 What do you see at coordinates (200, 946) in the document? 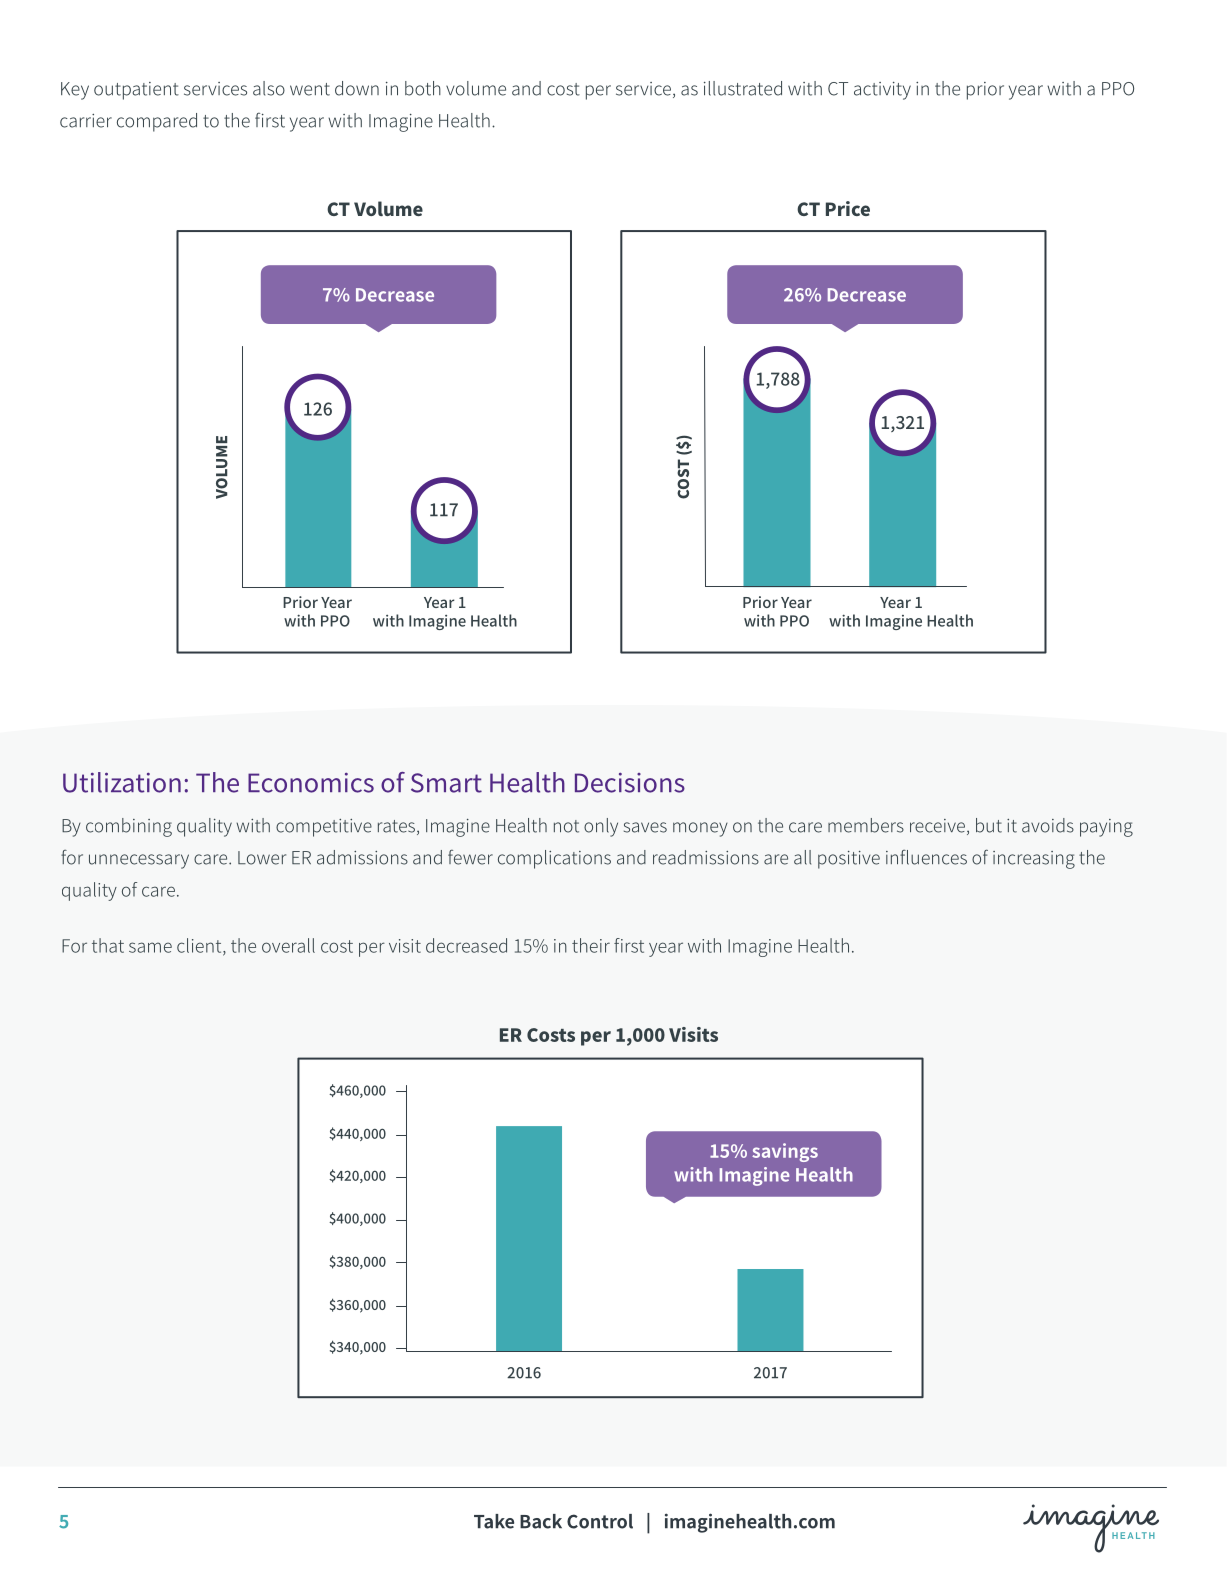
I see `client` at bounding box center [200, 946].
